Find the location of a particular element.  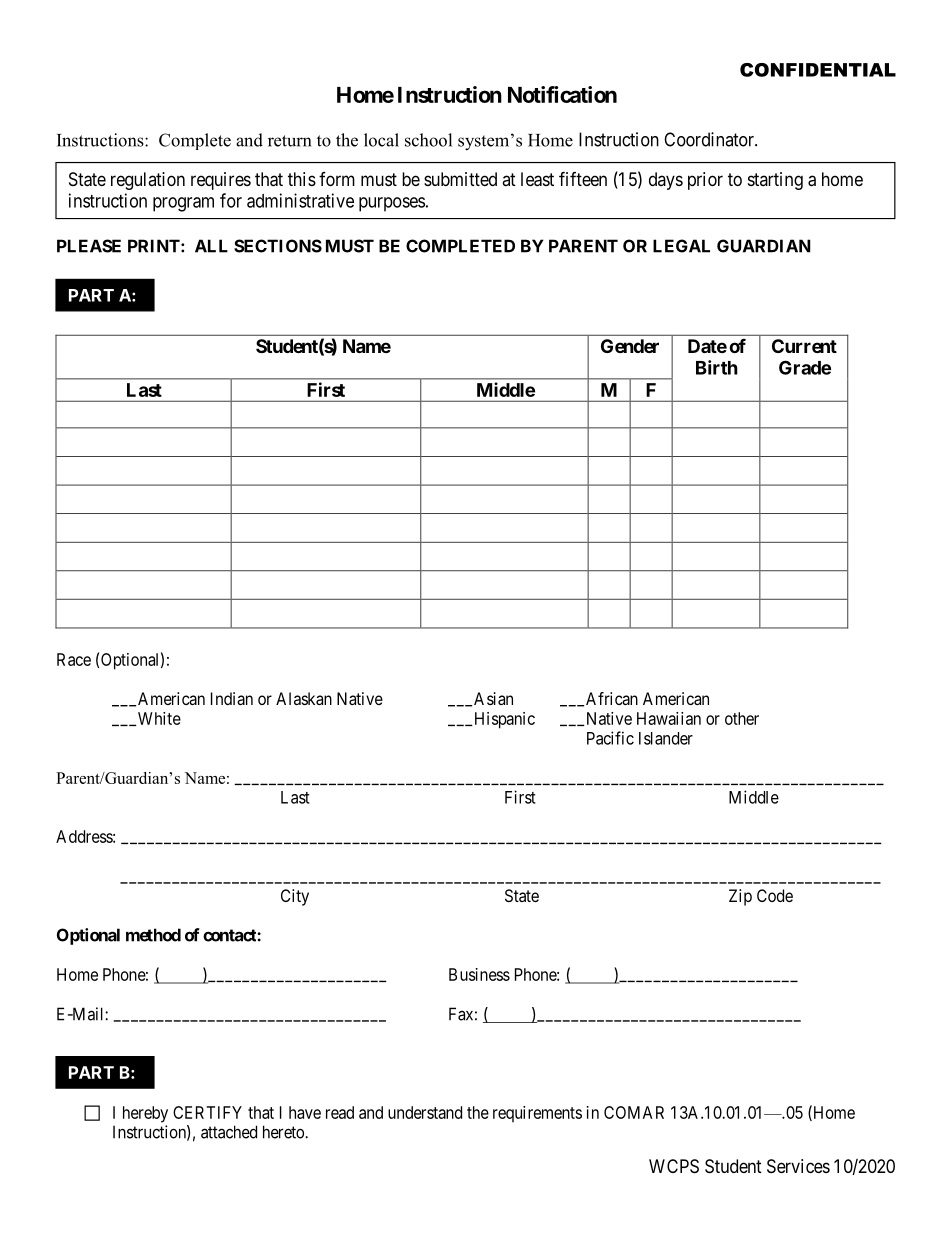

method is located at coordinates (153, 935).
